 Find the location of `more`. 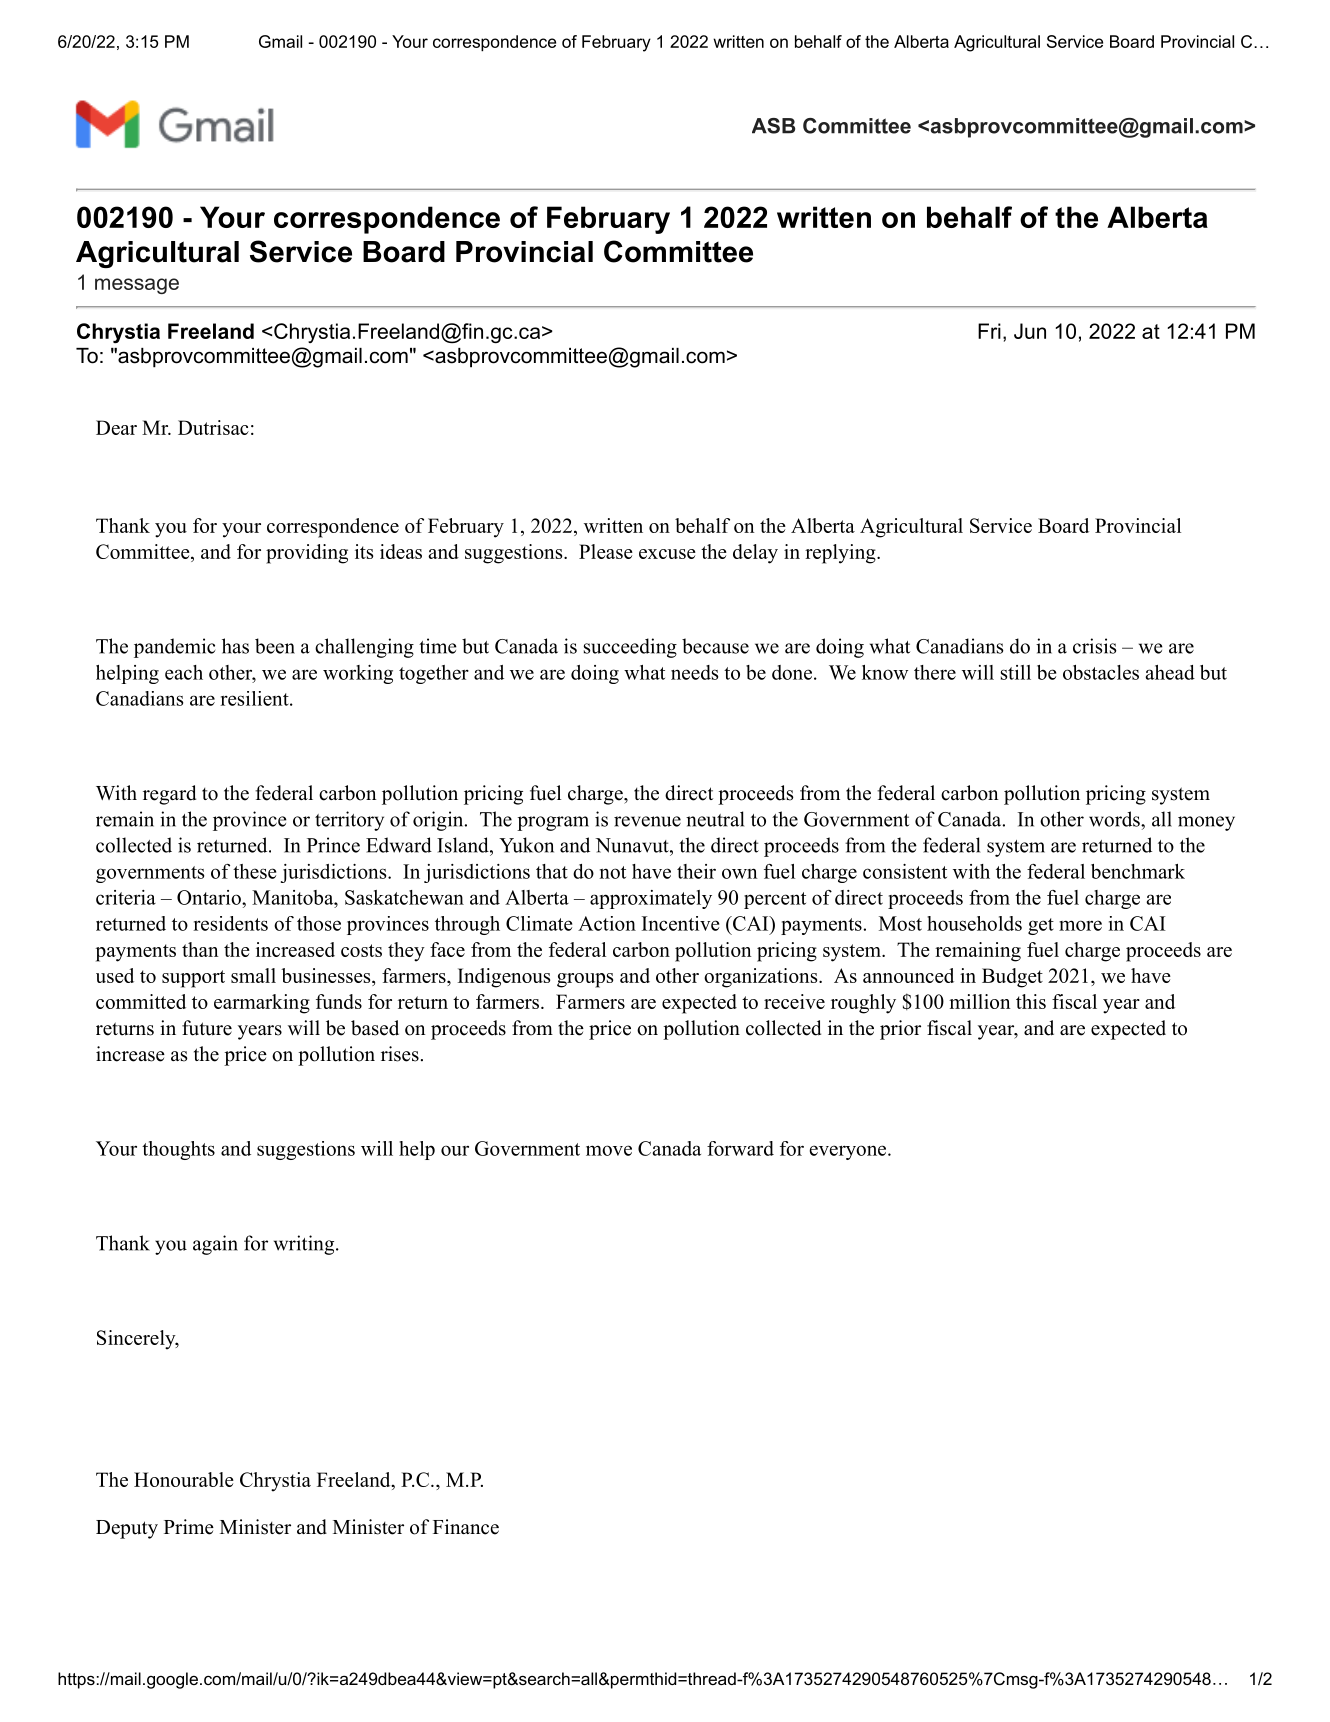

more is located at coordinates (1080, 925).
